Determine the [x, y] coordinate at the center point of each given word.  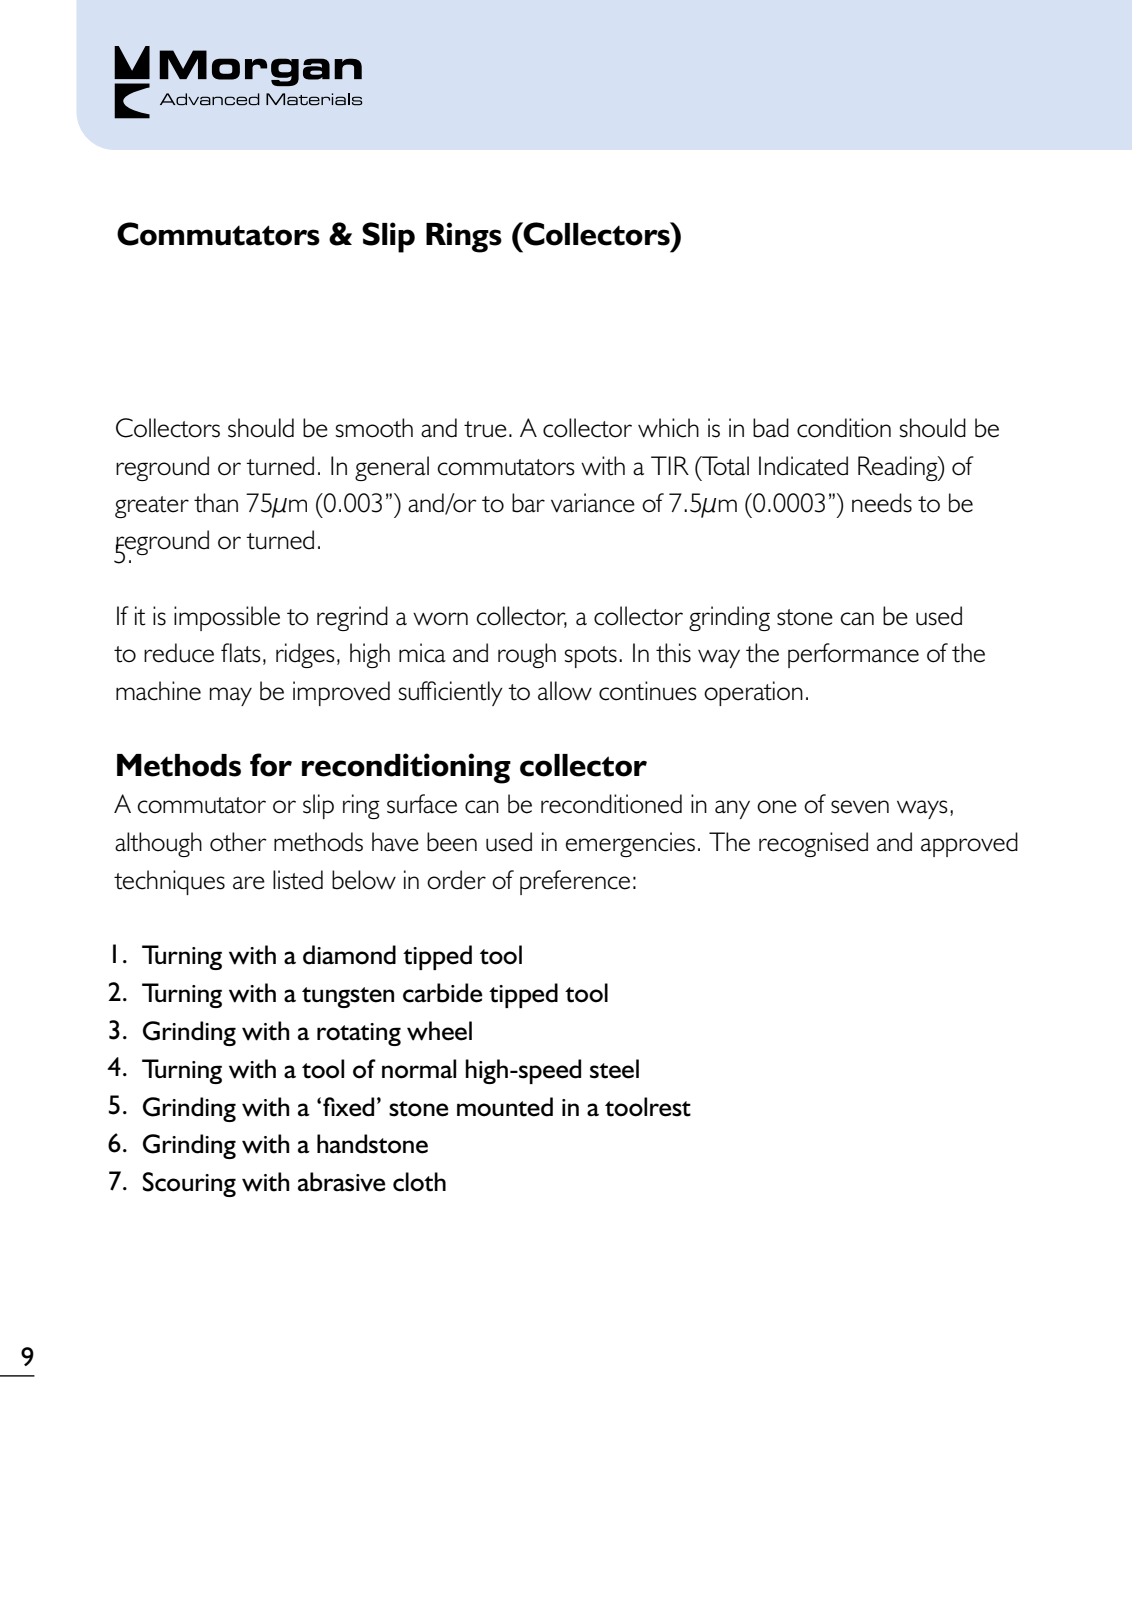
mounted [505, 1107]
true [485, 429]
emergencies [630, 844]
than [216, 503]
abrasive [341, 1182]
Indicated [803, 466]
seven [860, 807]
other [238, 842]
